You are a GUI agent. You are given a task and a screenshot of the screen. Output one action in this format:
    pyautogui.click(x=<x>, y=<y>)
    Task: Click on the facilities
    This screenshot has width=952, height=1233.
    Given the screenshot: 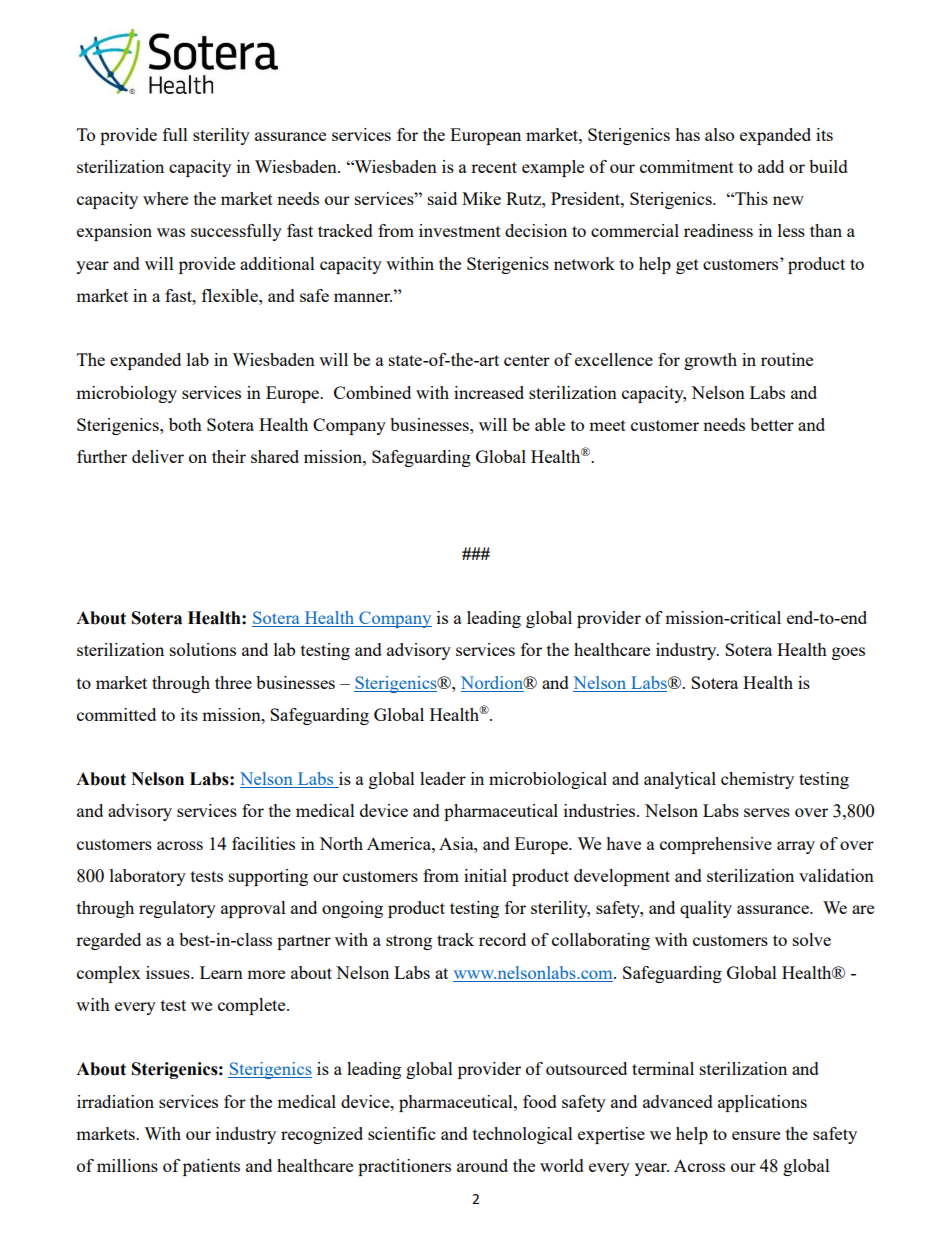 What is the action you would take?
    pyautogui.click(x=263, y=843)
